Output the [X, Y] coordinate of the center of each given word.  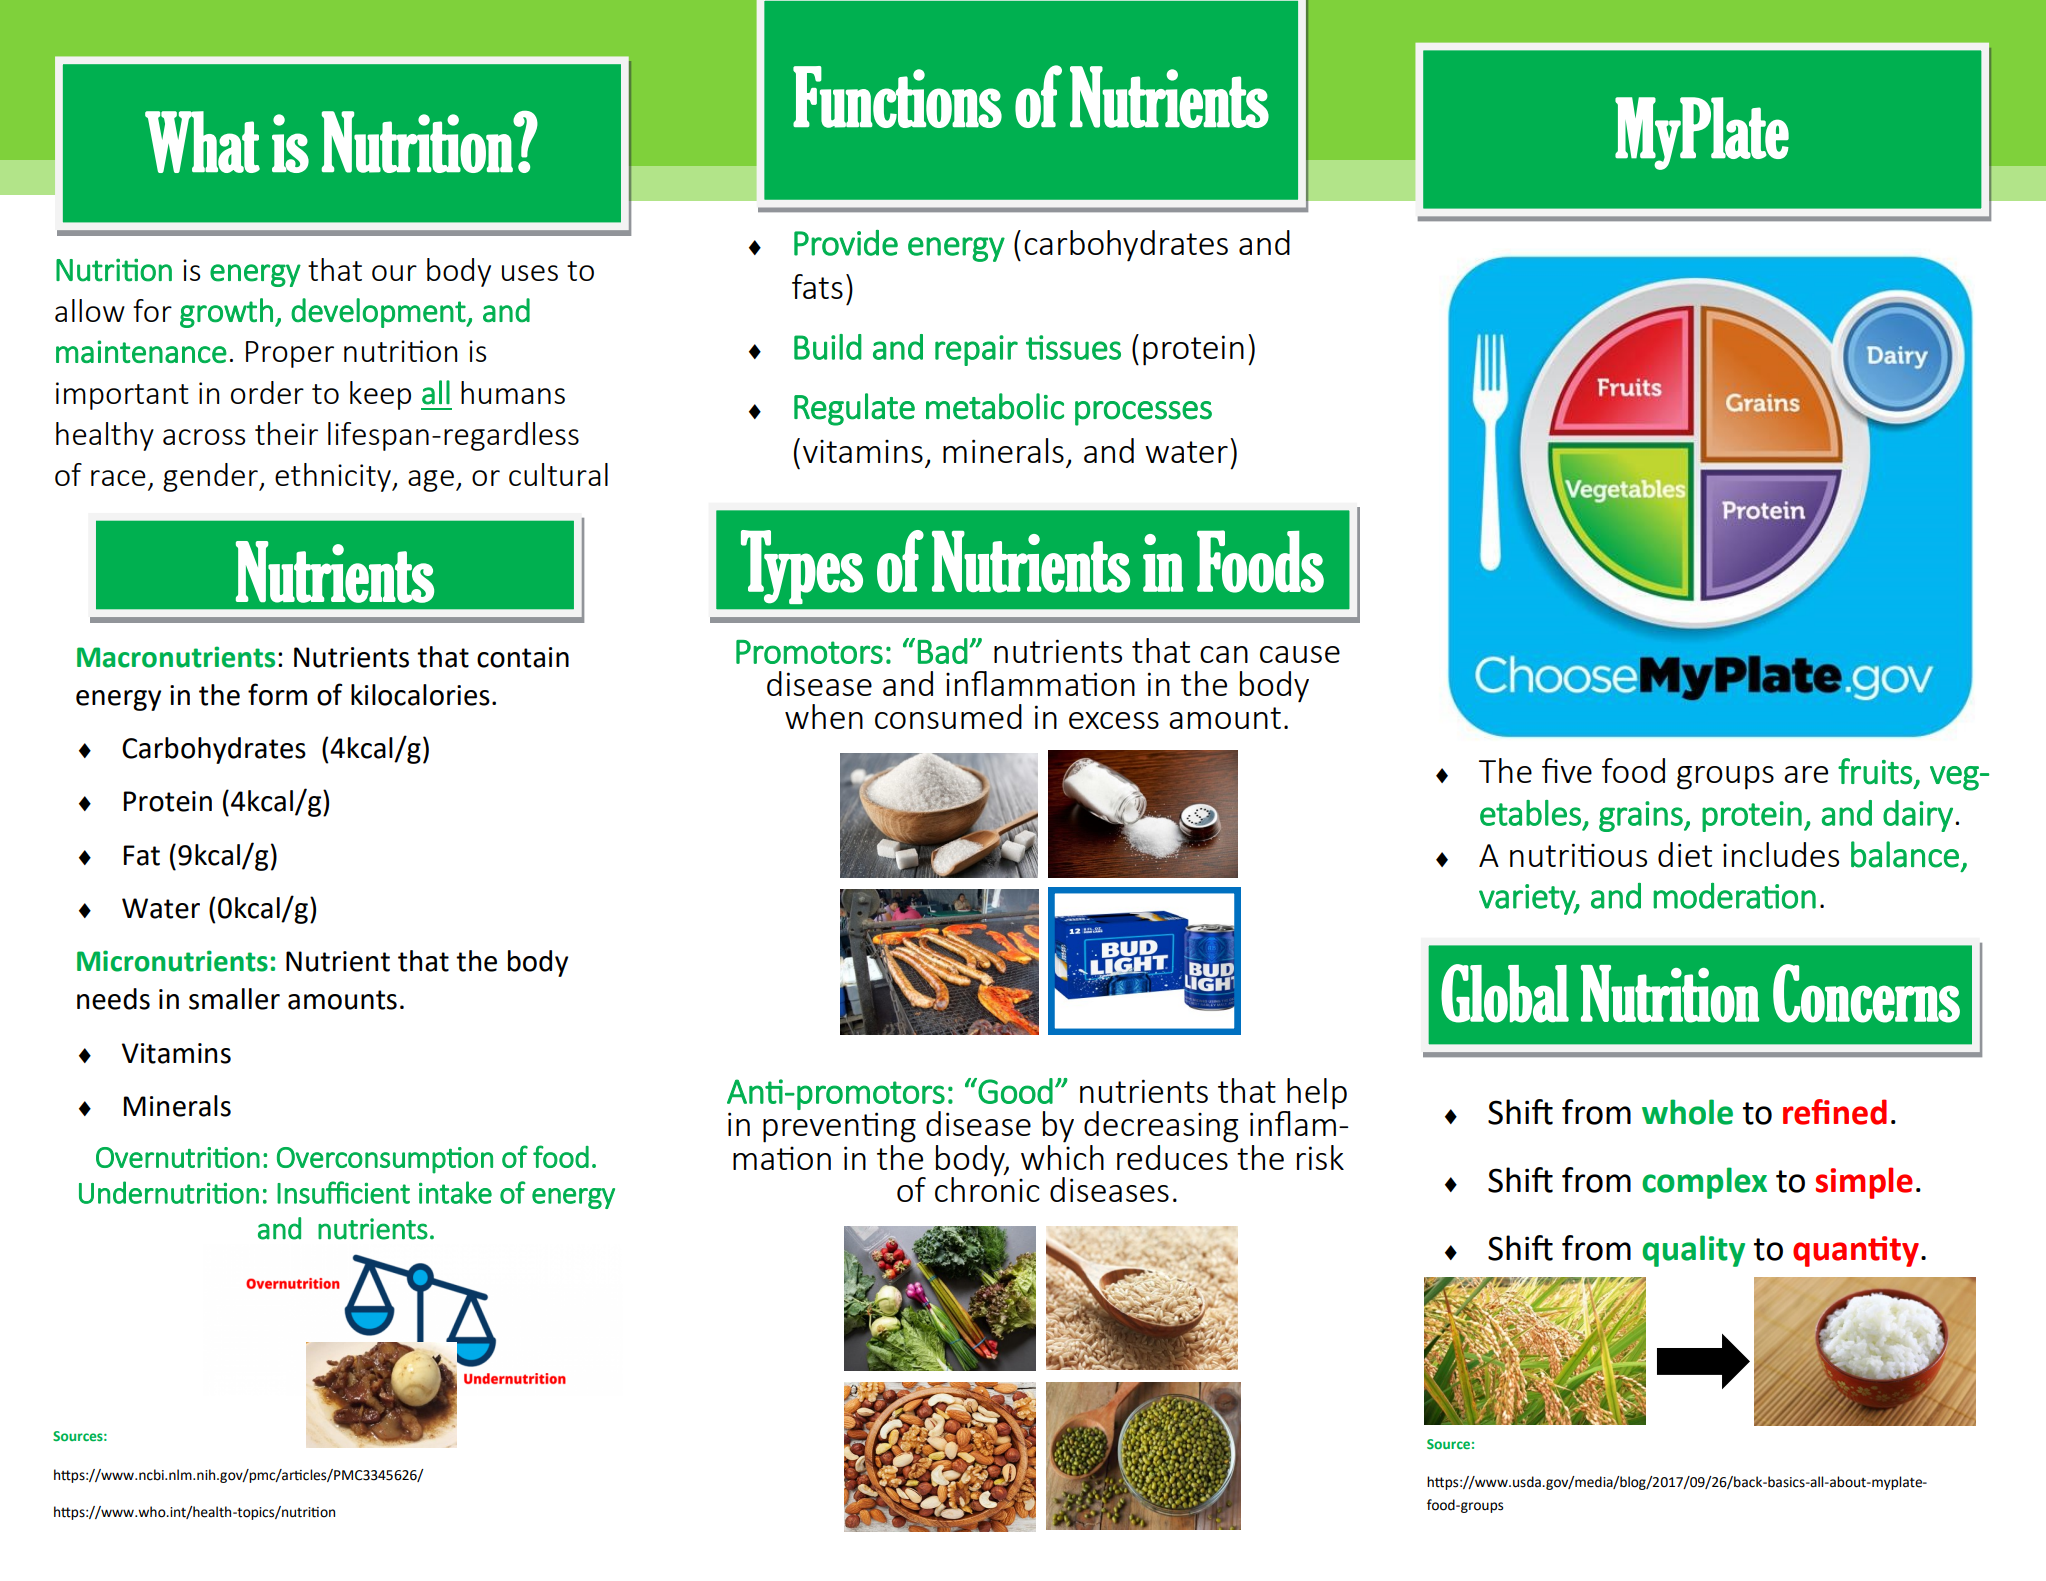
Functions [897, 97]
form [277, 694]
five [1567, 770]
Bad [943, 651]
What [202, 142]
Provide [846, 243]
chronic [987, 1188]
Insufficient [343, 1192]
